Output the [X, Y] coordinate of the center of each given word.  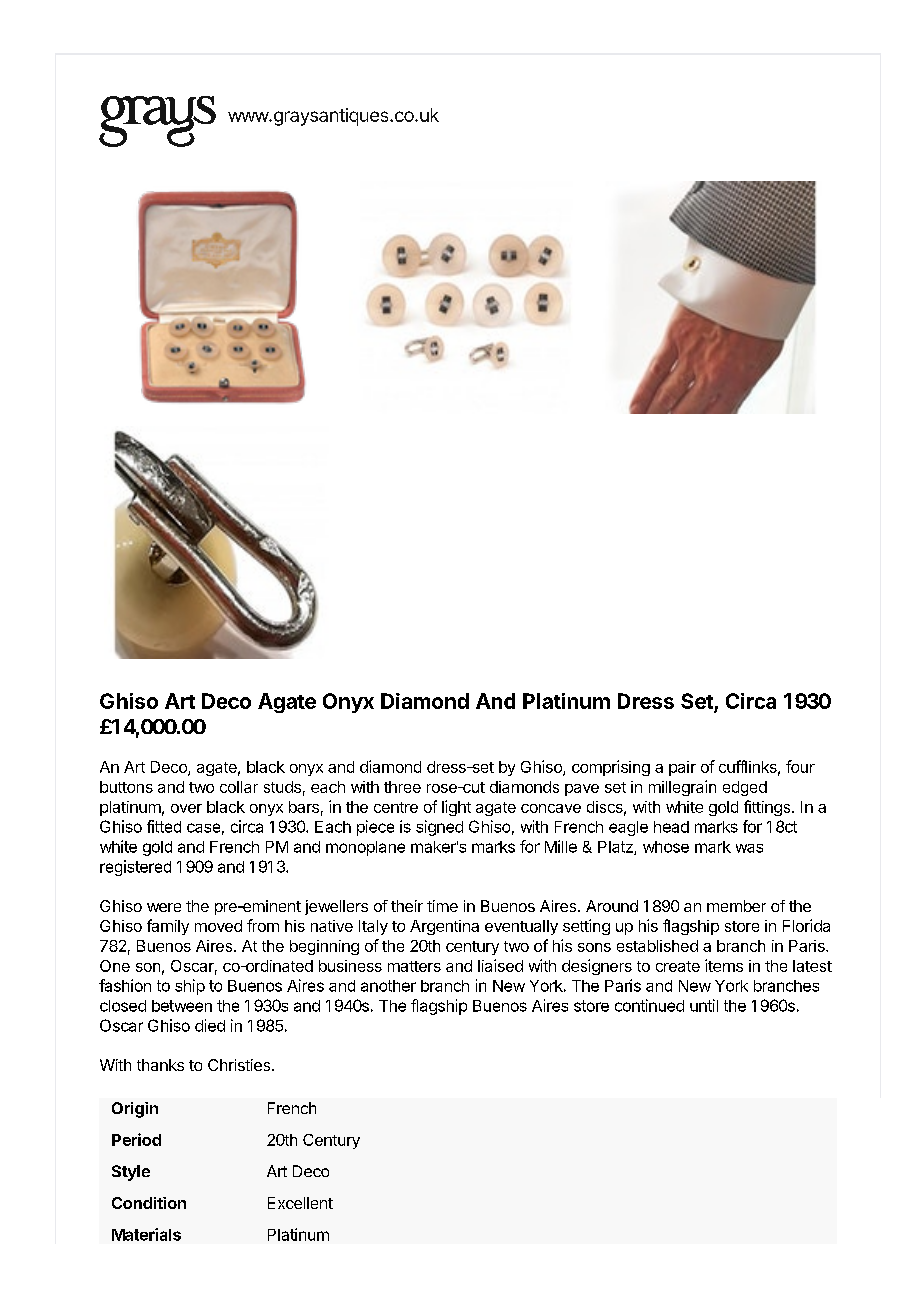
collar [239, 787]
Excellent [300, 1203]
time [442, 906]
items [724, 965]
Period [136, 1139]
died [210, 1025]
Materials [146, 1234]
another [388, 986]
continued [649, 1005]
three [402, 787]
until [704, 1005]
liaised [500, 965]
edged [745, 788]
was [749, 848]
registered [135, 868]
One [115, 966]
